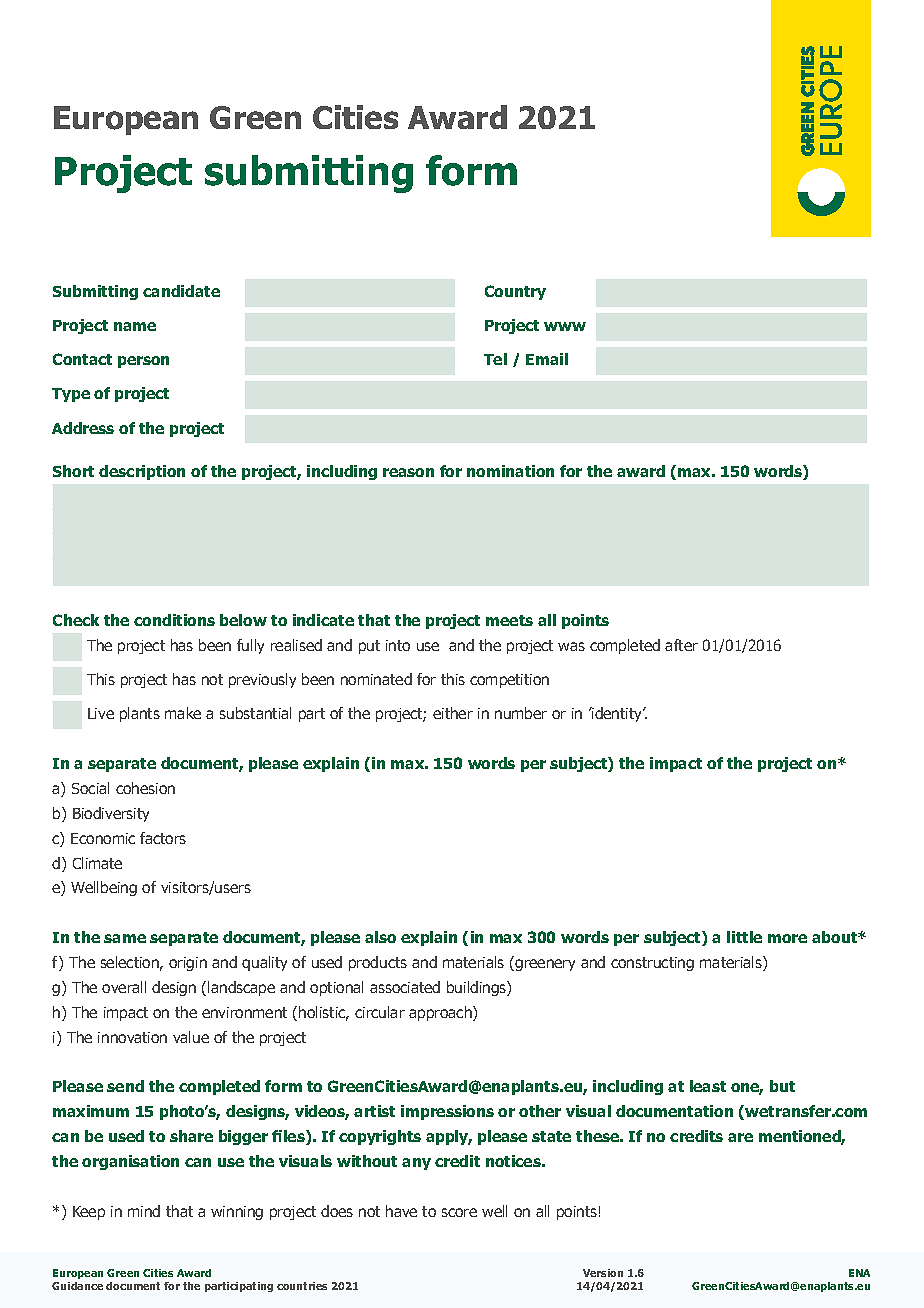 The height and width of the screenshot is (1308, 924). What do you see at coordinates (681, 645) in the screenshot?
I see `after` at bounding box center [681, 645].
